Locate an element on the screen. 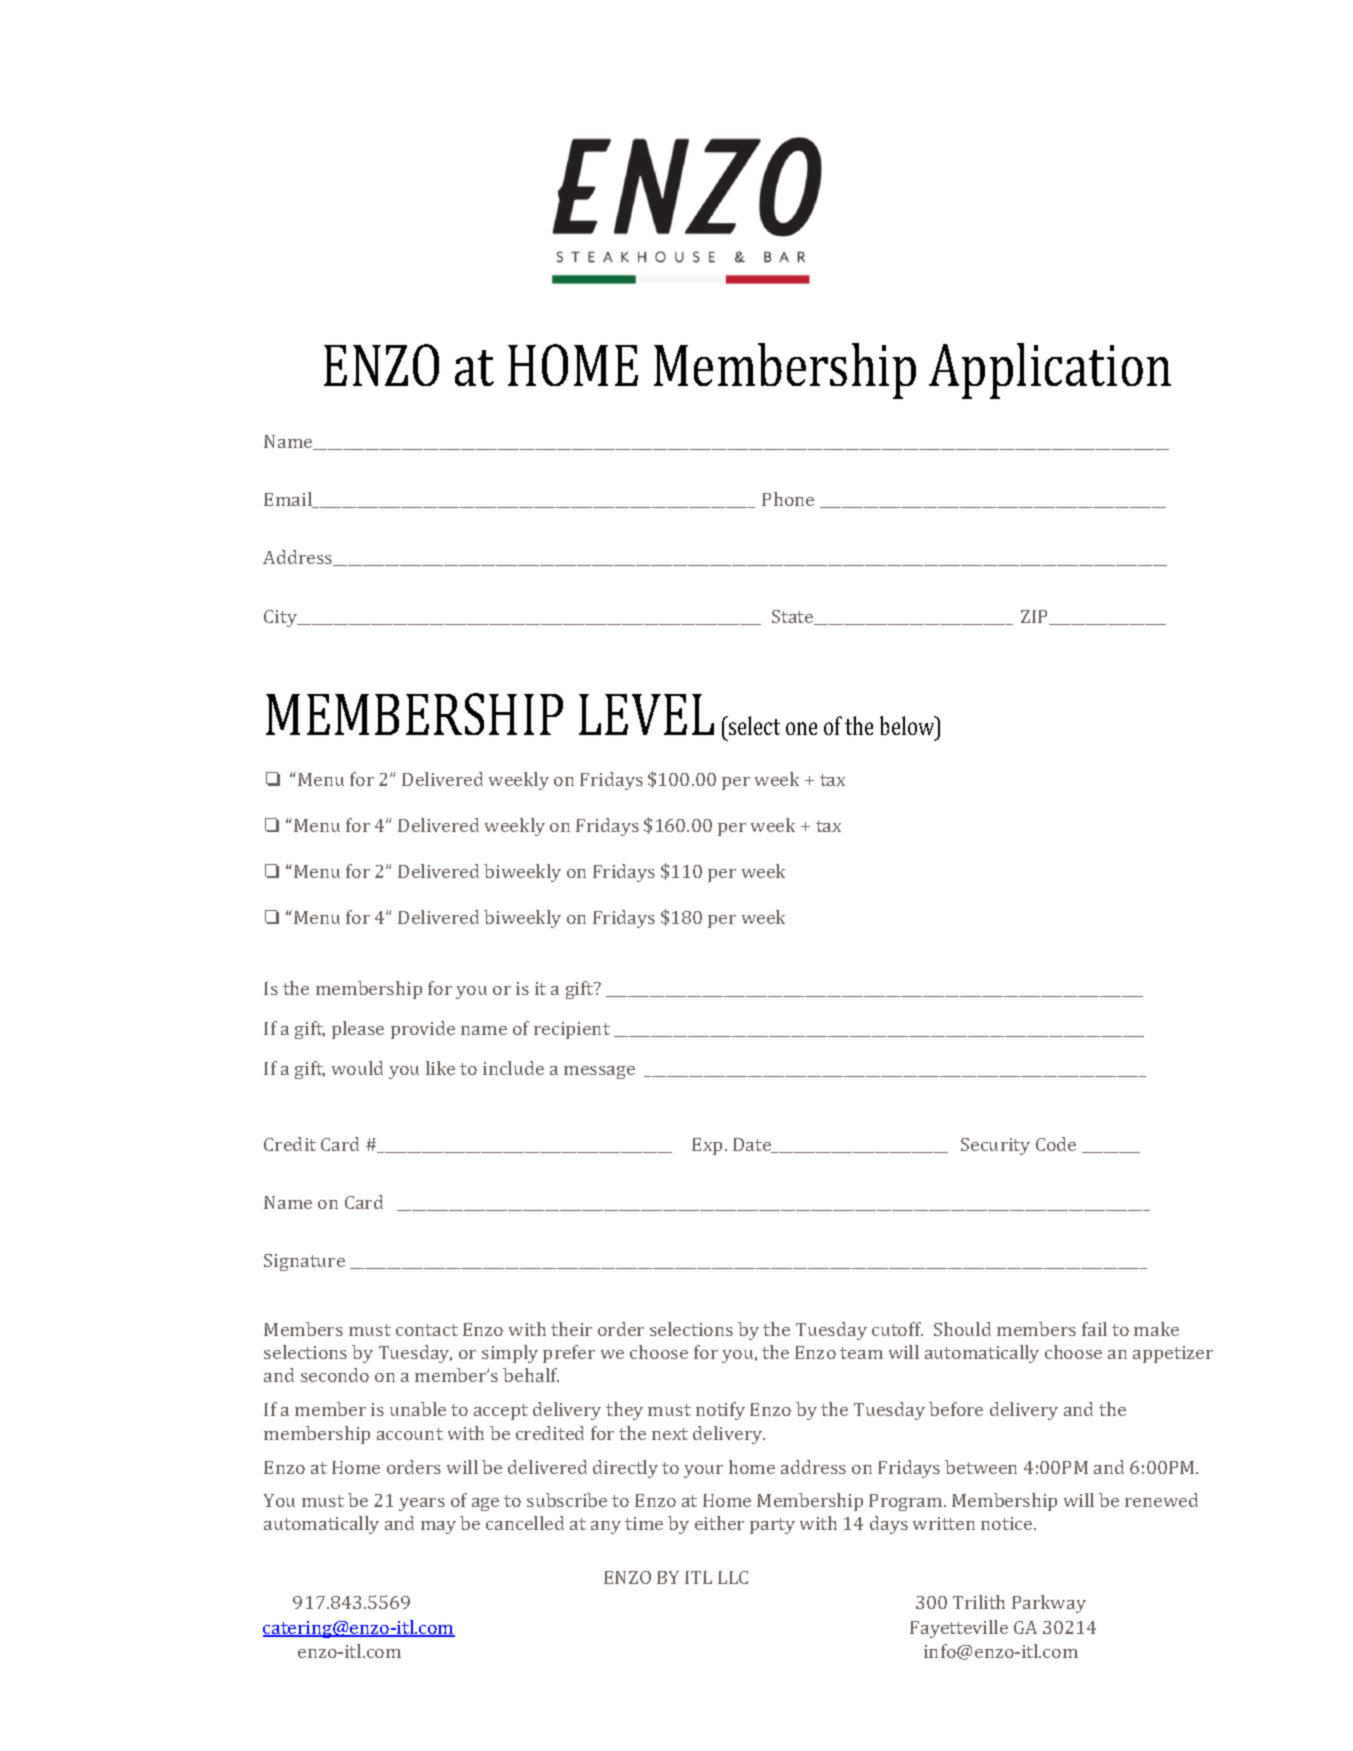  Application is located at coordinates (1050, 371).
